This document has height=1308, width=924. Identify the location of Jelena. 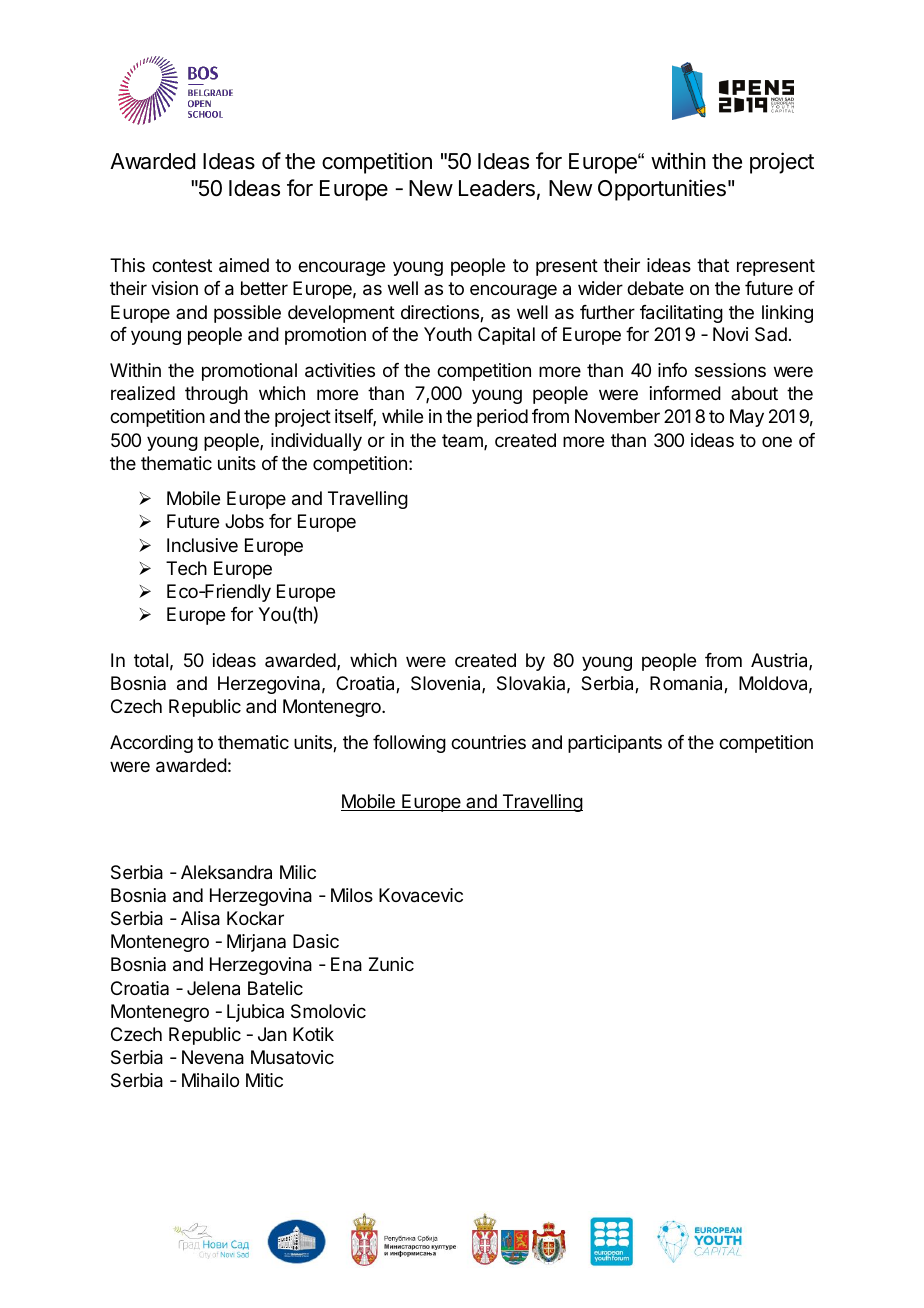
(213, 988).
